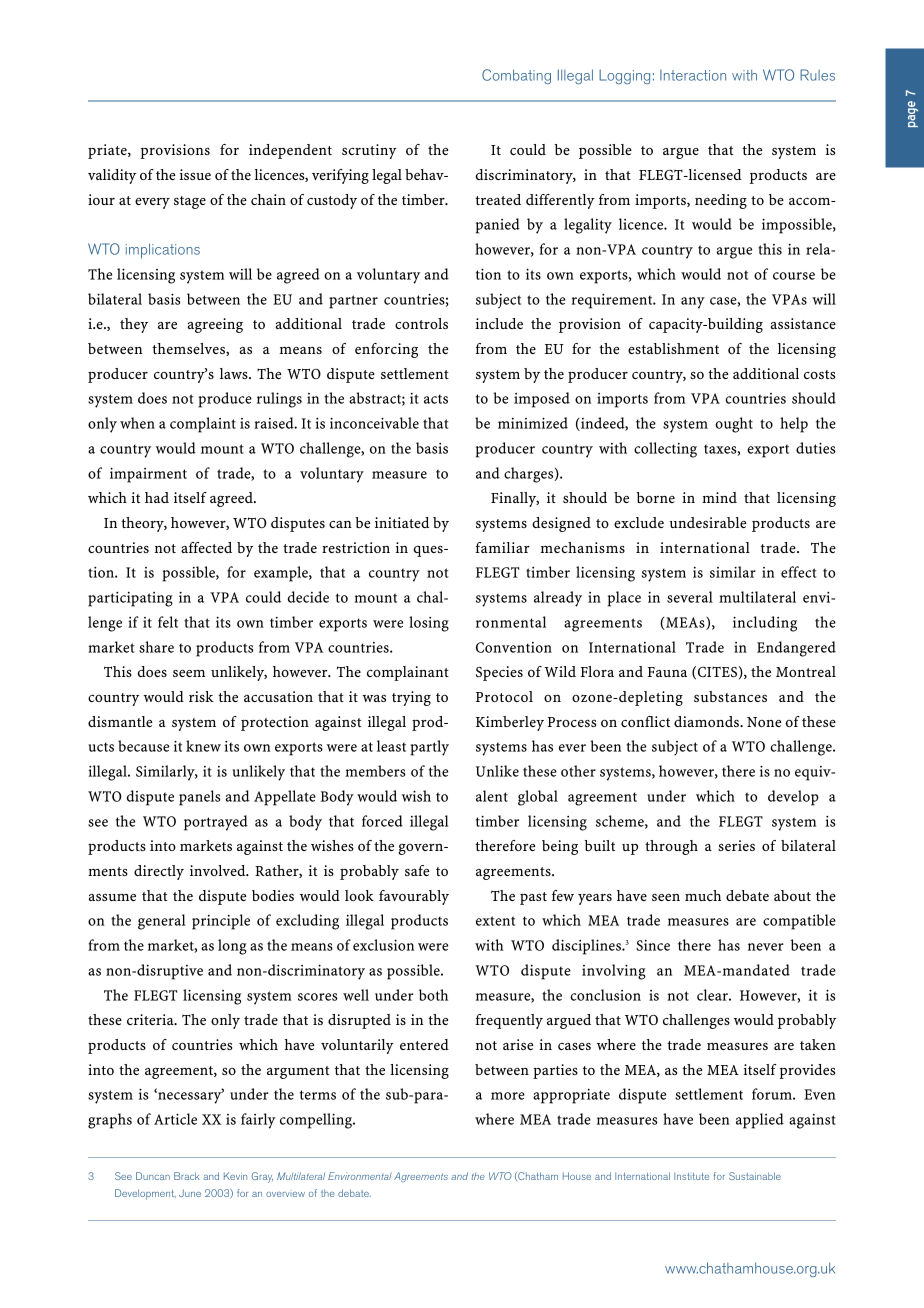  What do you see at coordinates (195, 174) in the image?
I see `issue` at bounding box center [195, 174].
